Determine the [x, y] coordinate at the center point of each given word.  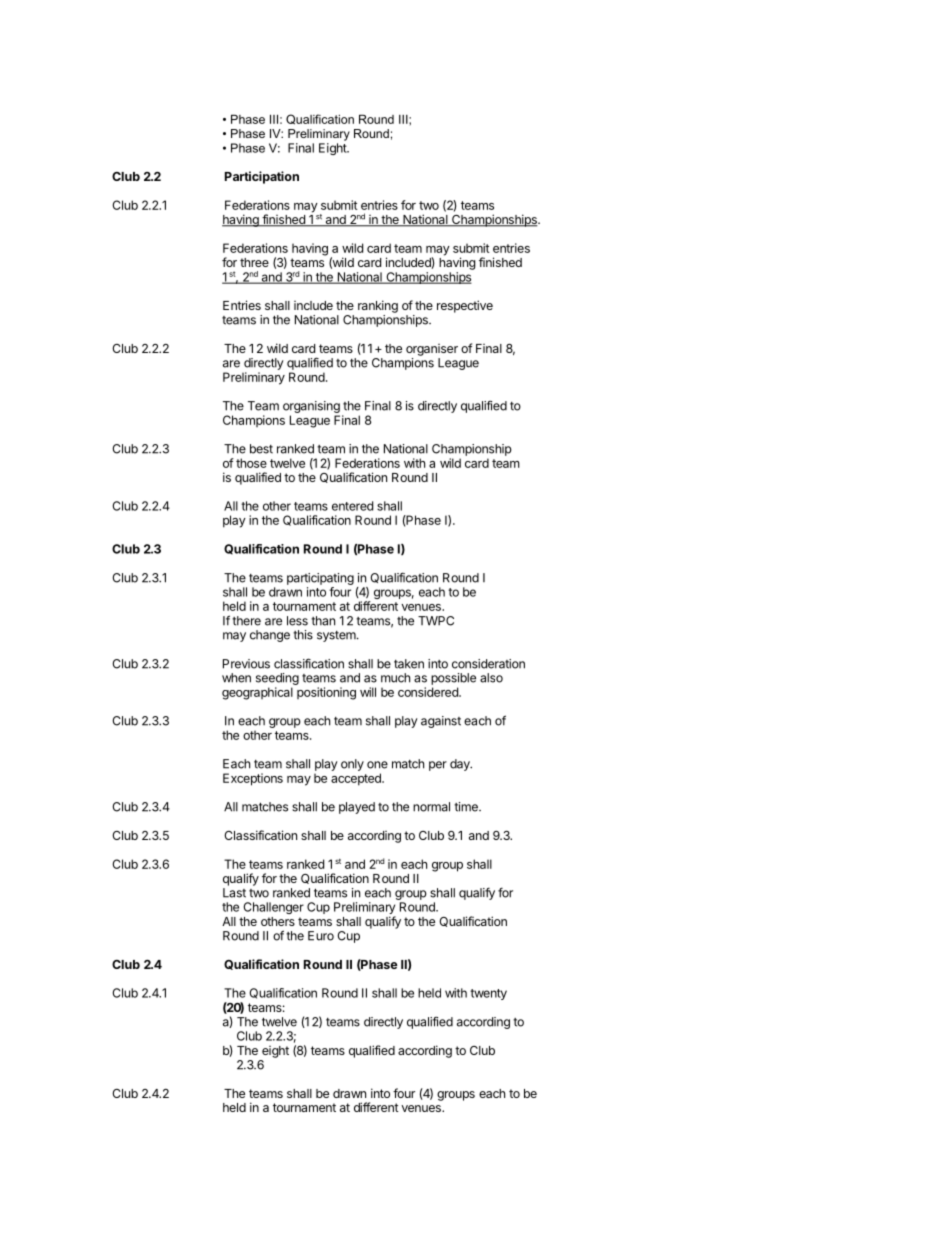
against [441, 722]
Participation [262, 177]
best [261, 449]
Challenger [274, 908]
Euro [321, 936]
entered [352, 506]
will [368, 692]
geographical [257, 693]
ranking [378, 306]
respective [465, 306]
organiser [432, 350]
